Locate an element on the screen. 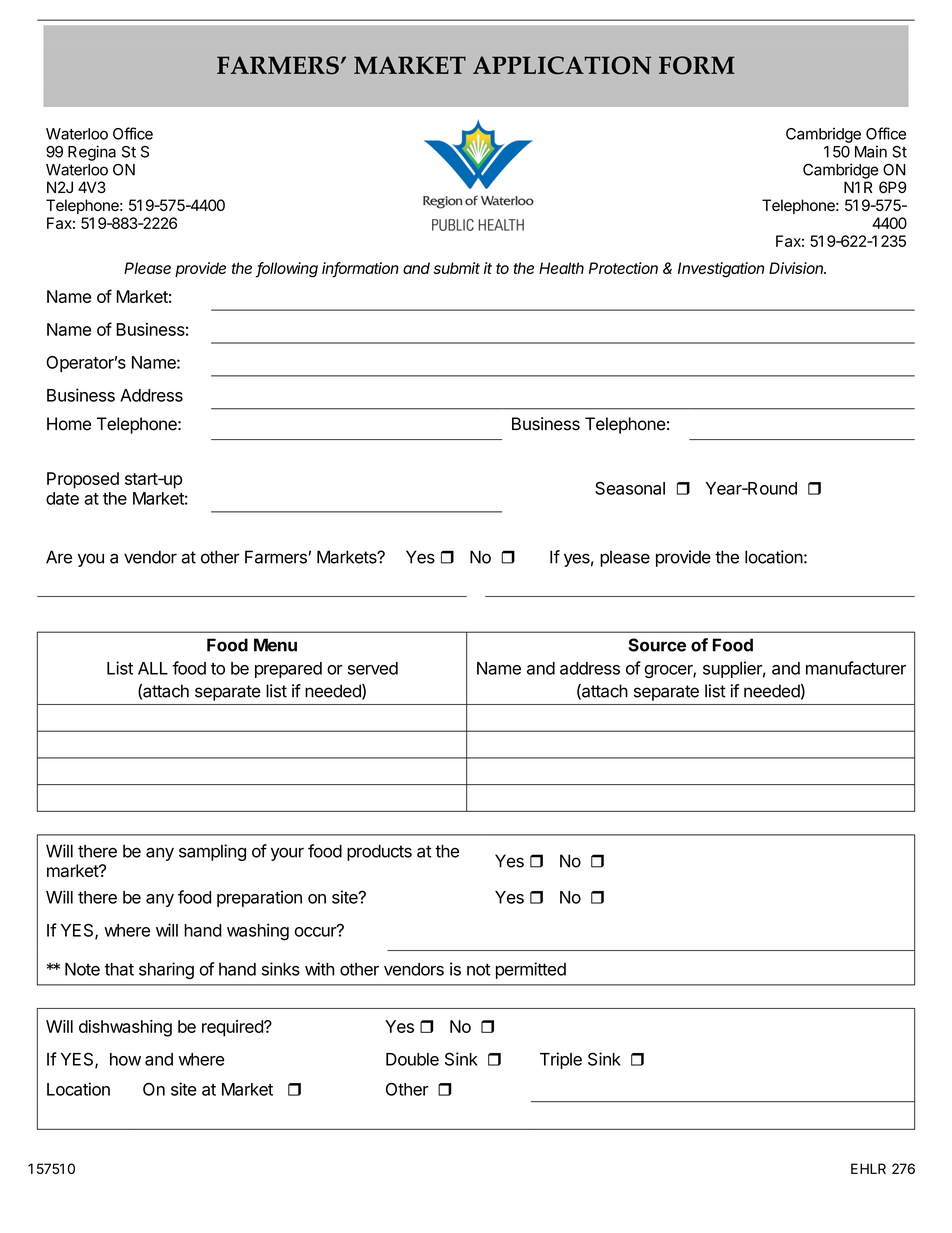 The height and width of the screenshot is (1233, 952). Source is located at coordinates (657, 645).
